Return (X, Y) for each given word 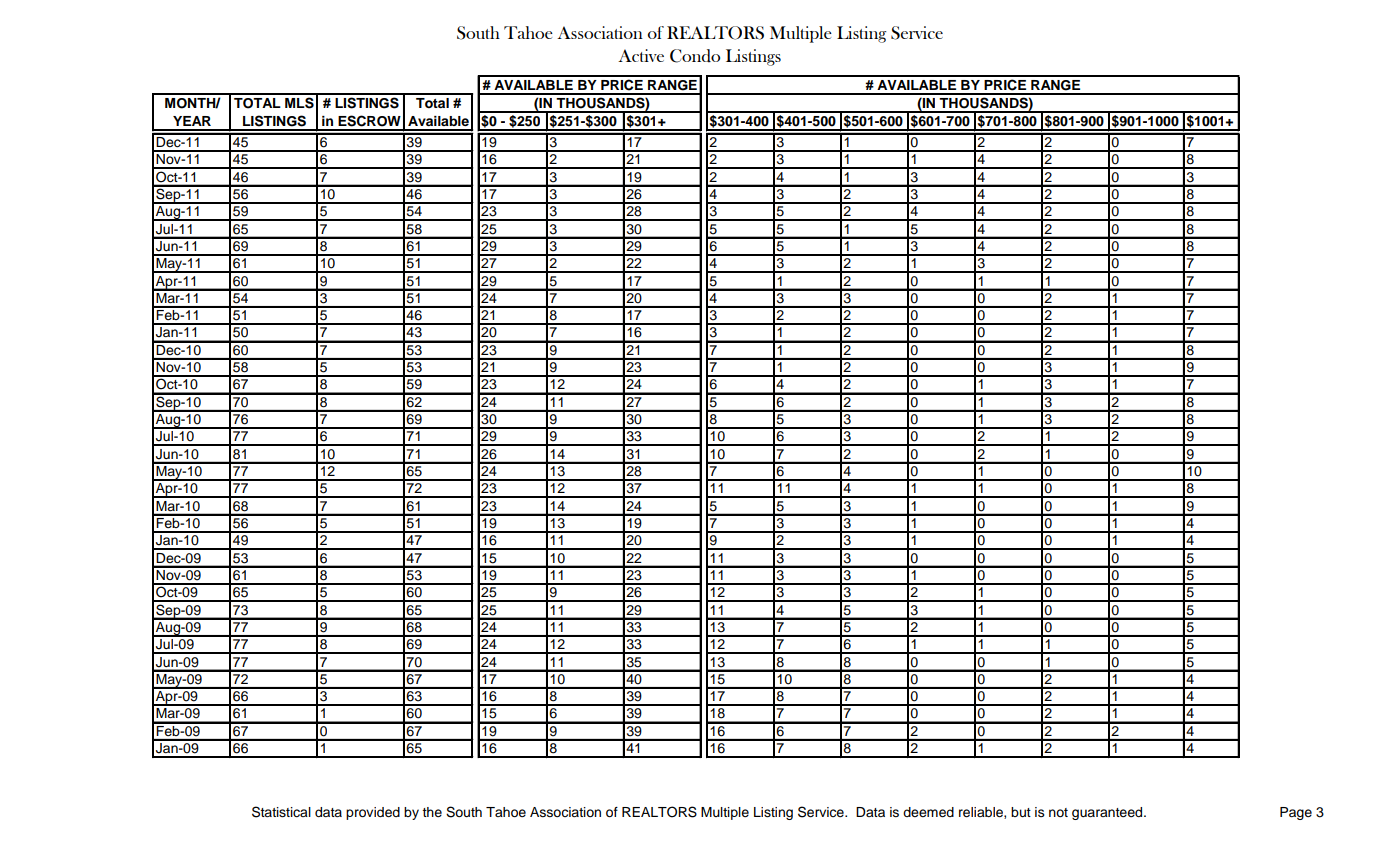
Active (641, 55)
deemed (928, 812)
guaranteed (1108, 813)
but (1021, 812)
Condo (695, 56)
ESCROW (369, 121)
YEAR (192, 121)
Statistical (281, 812)
